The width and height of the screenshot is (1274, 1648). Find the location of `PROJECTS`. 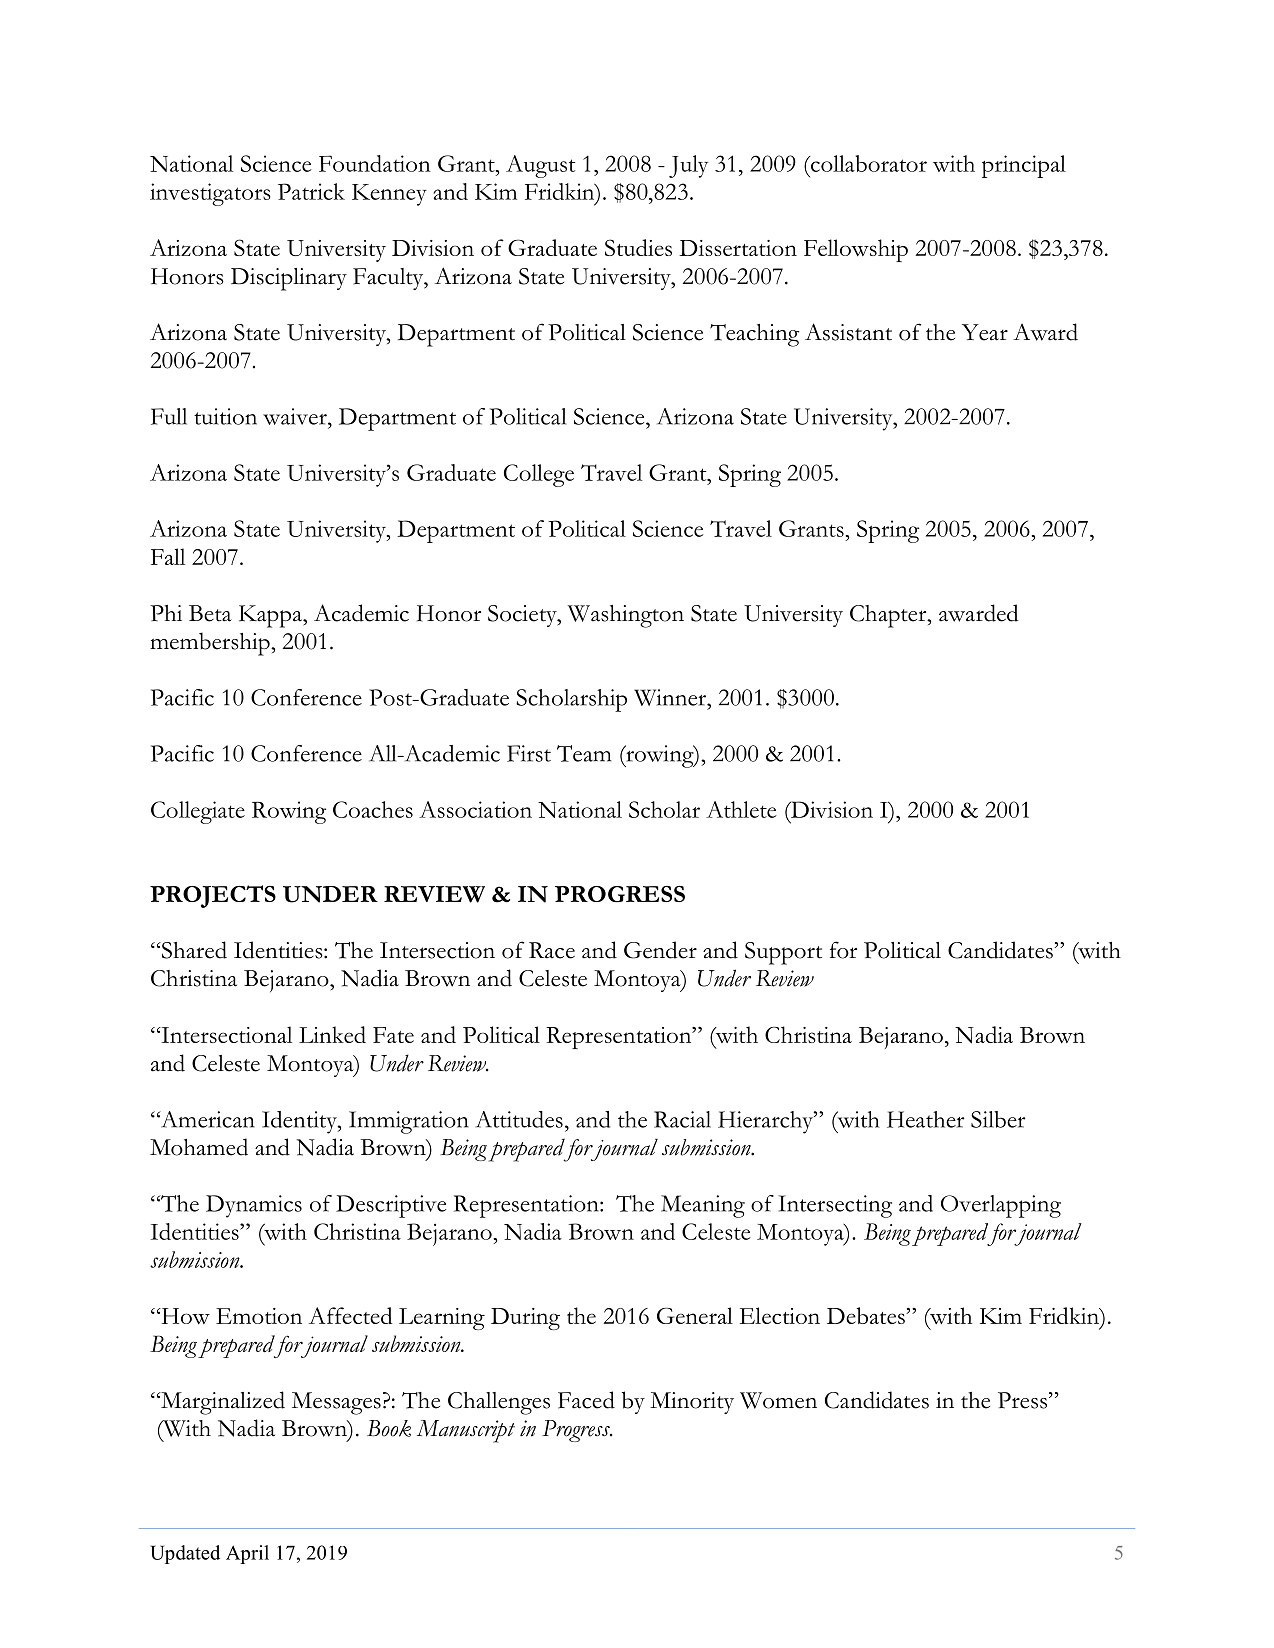

PROJECTS is located at coordinates (213, 896).
